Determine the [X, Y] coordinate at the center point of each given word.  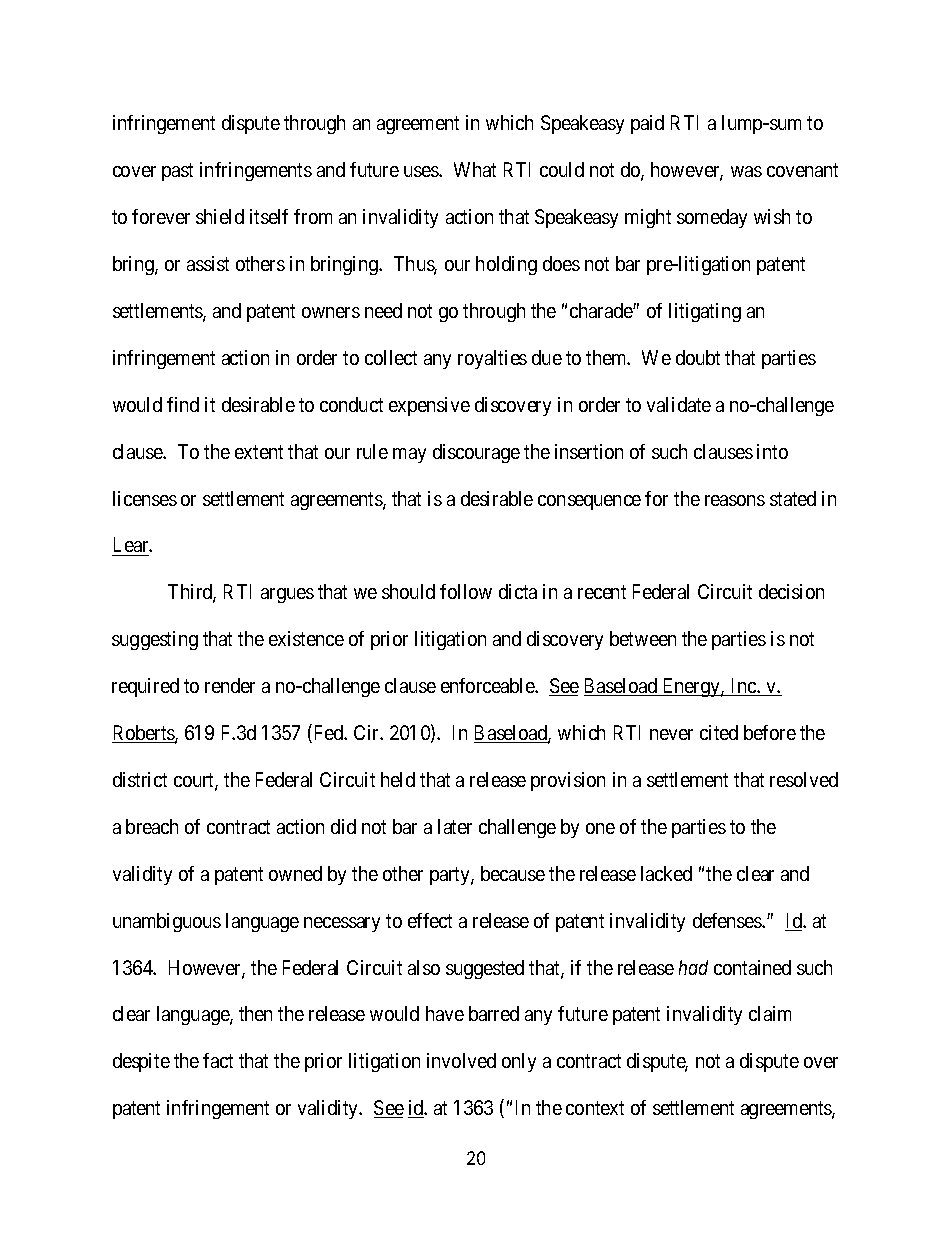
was [746, 171]
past [177, 172]
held [398, 779]
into [772, 451]
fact [218, 1060]
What [475, 169]
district [140, 779]
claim [770, 1013]
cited [719, 732]
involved [461, 1060]
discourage [476, 453]
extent [259, 452]
